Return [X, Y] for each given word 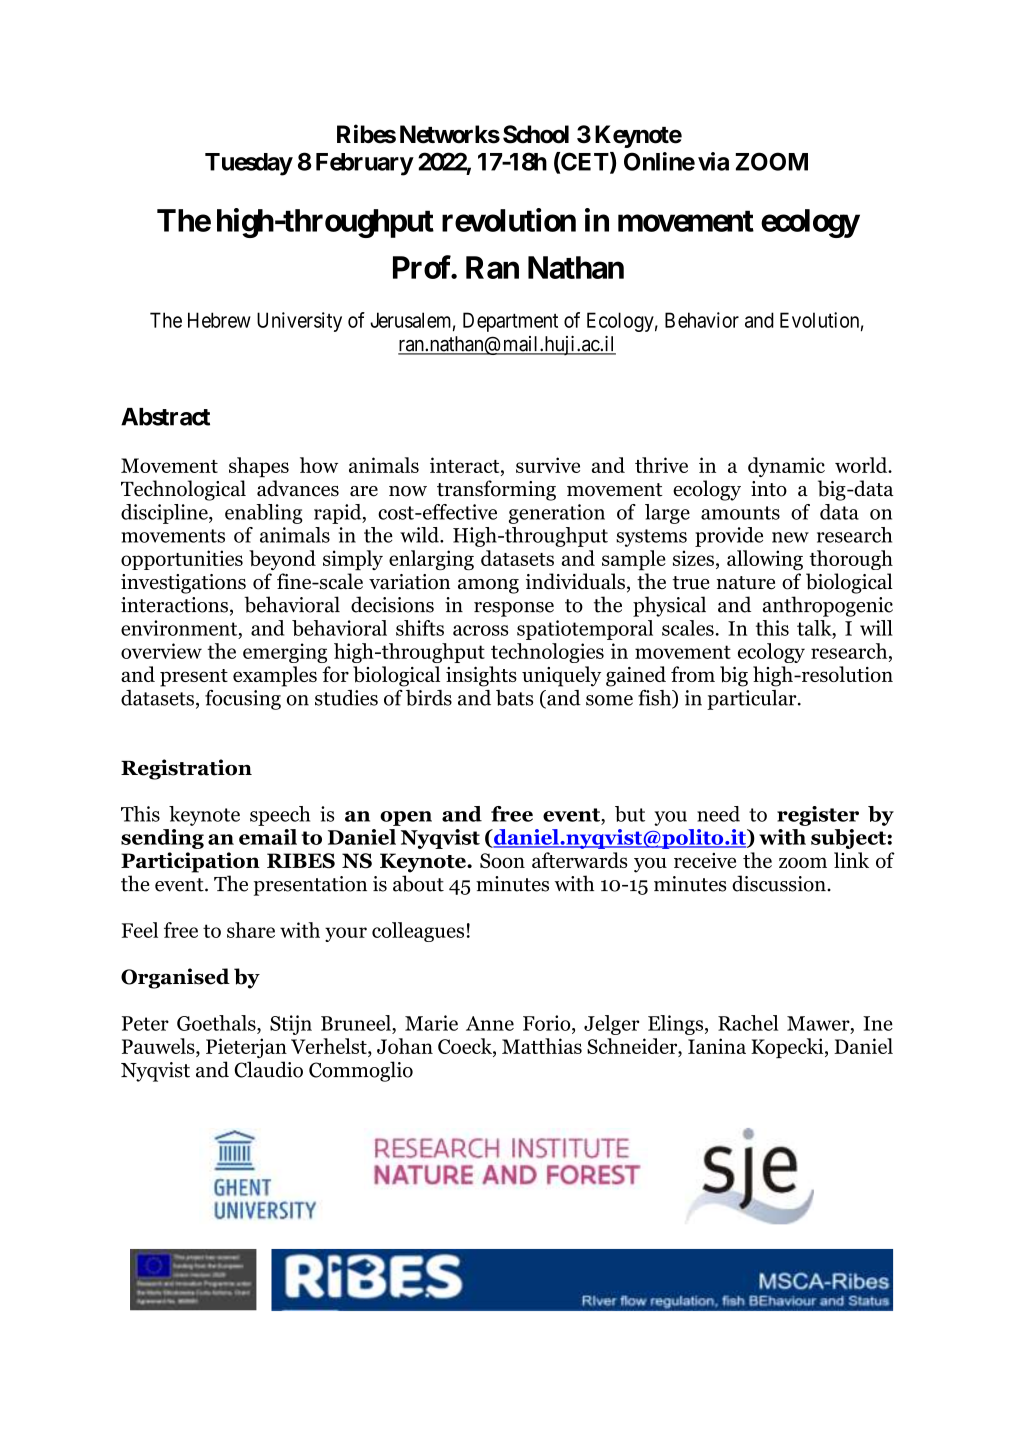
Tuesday [249, 164]
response [514, 609]
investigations [183, 584]
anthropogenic [828, 606]
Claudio [268, 1069]
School [536, 134]
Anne [490, 1023]
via [713, 161]
